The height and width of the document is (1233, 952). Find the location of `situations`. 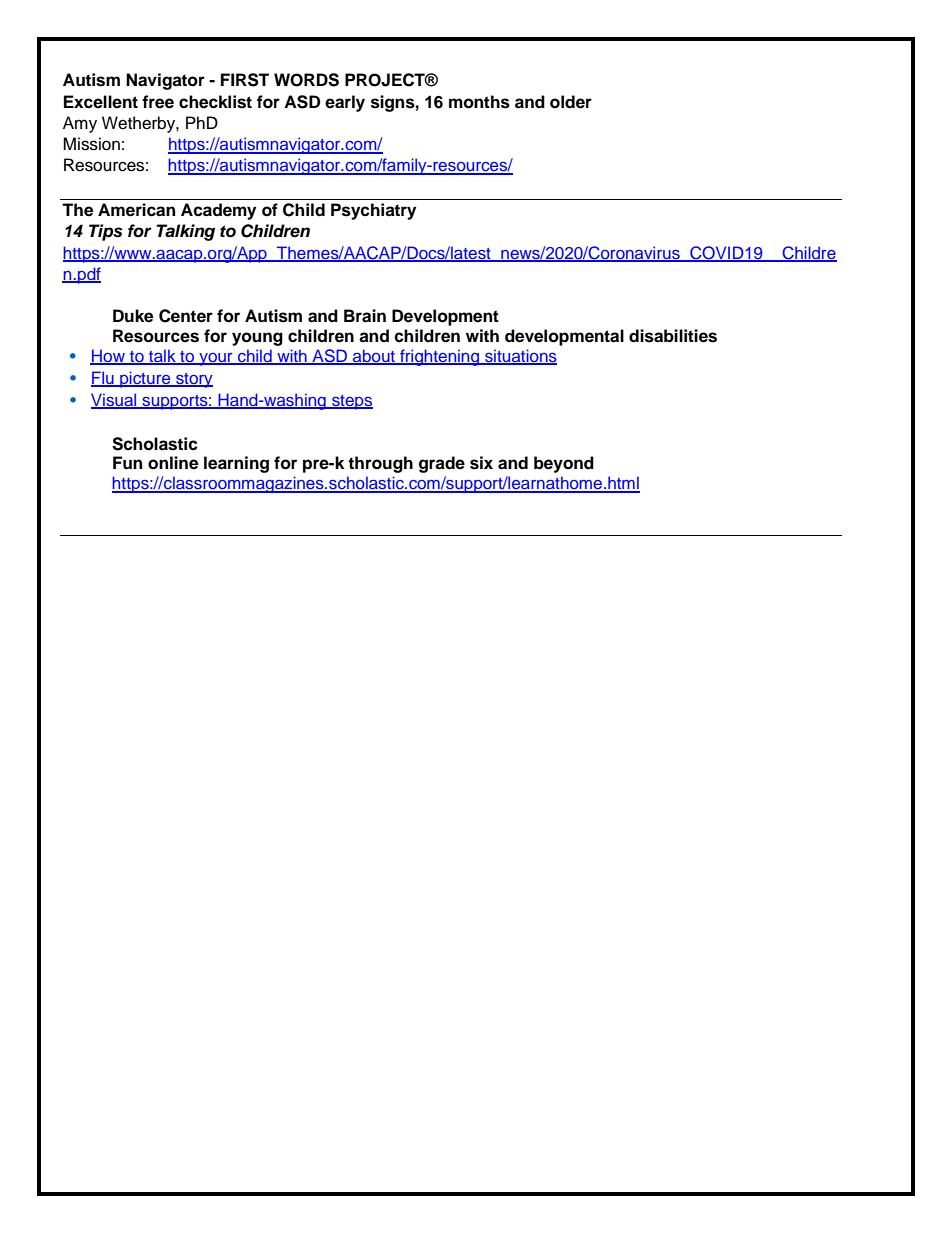

situations is located at coordinates (520, 356).
